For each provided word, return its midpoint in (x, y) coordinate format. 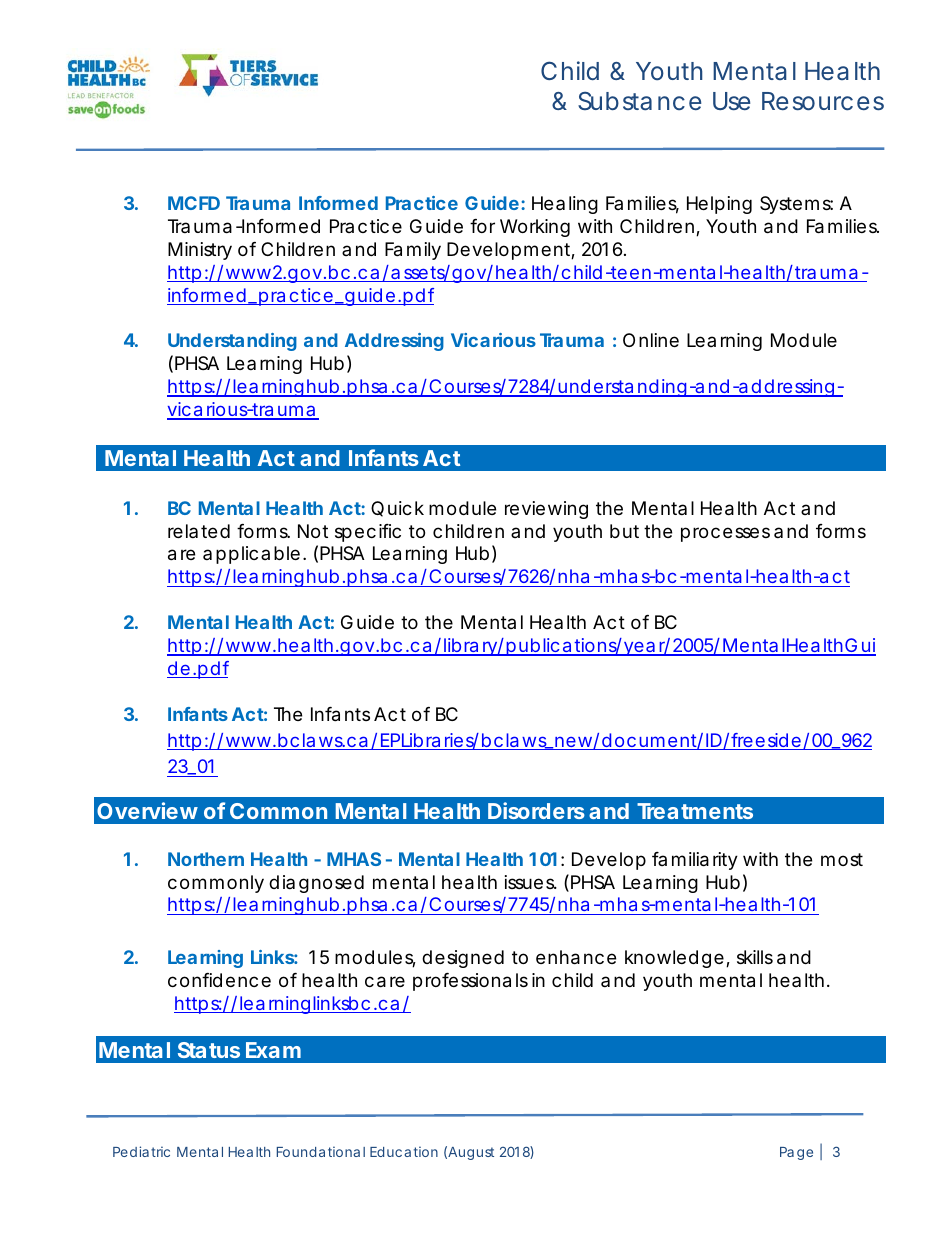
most (842, 859)
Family (413, 251)
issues (530, 882)
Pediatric (141, 1151)
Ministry (200, 251)
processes (725, 534)
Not (313, 531)
